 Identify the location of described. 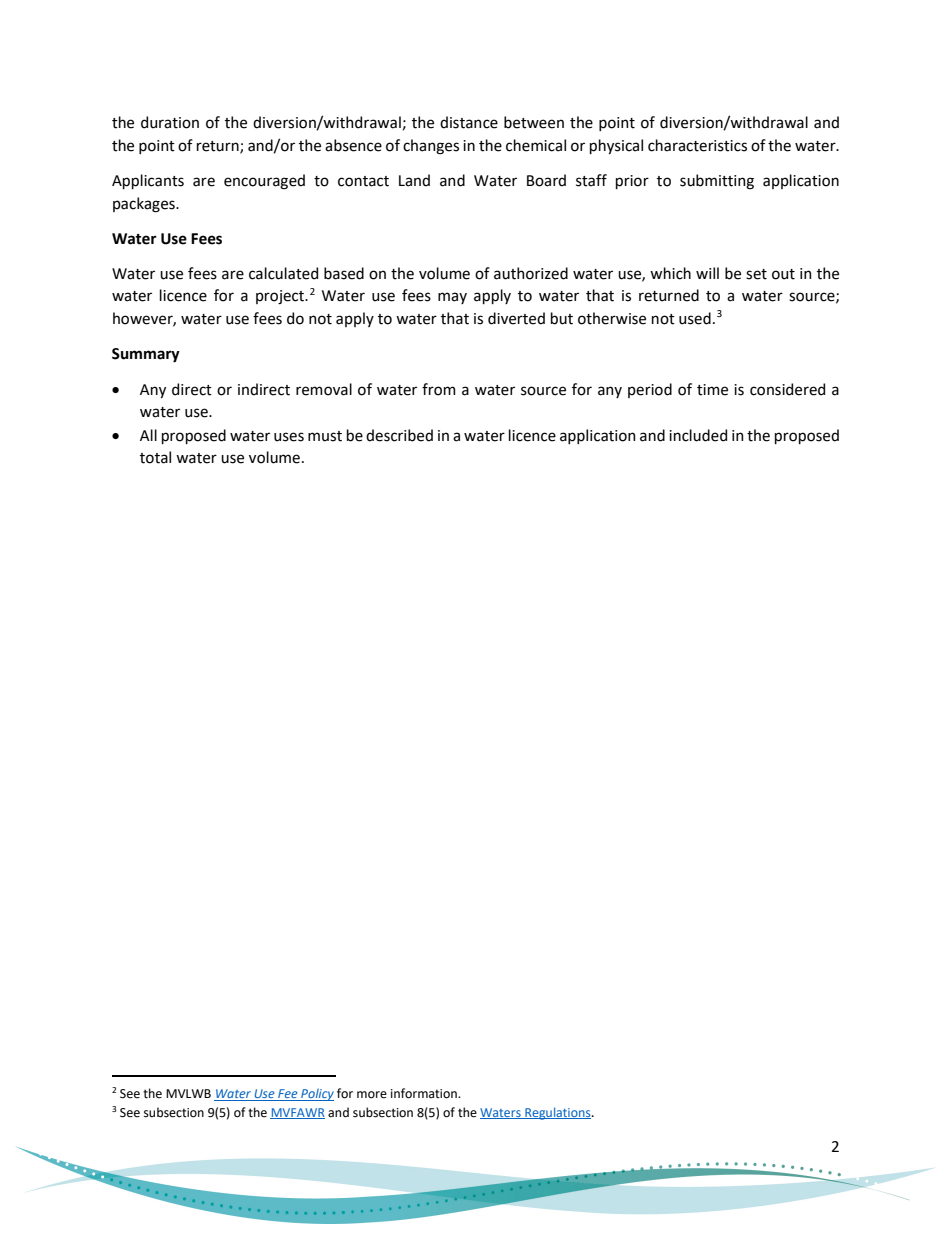
(399, 435).
